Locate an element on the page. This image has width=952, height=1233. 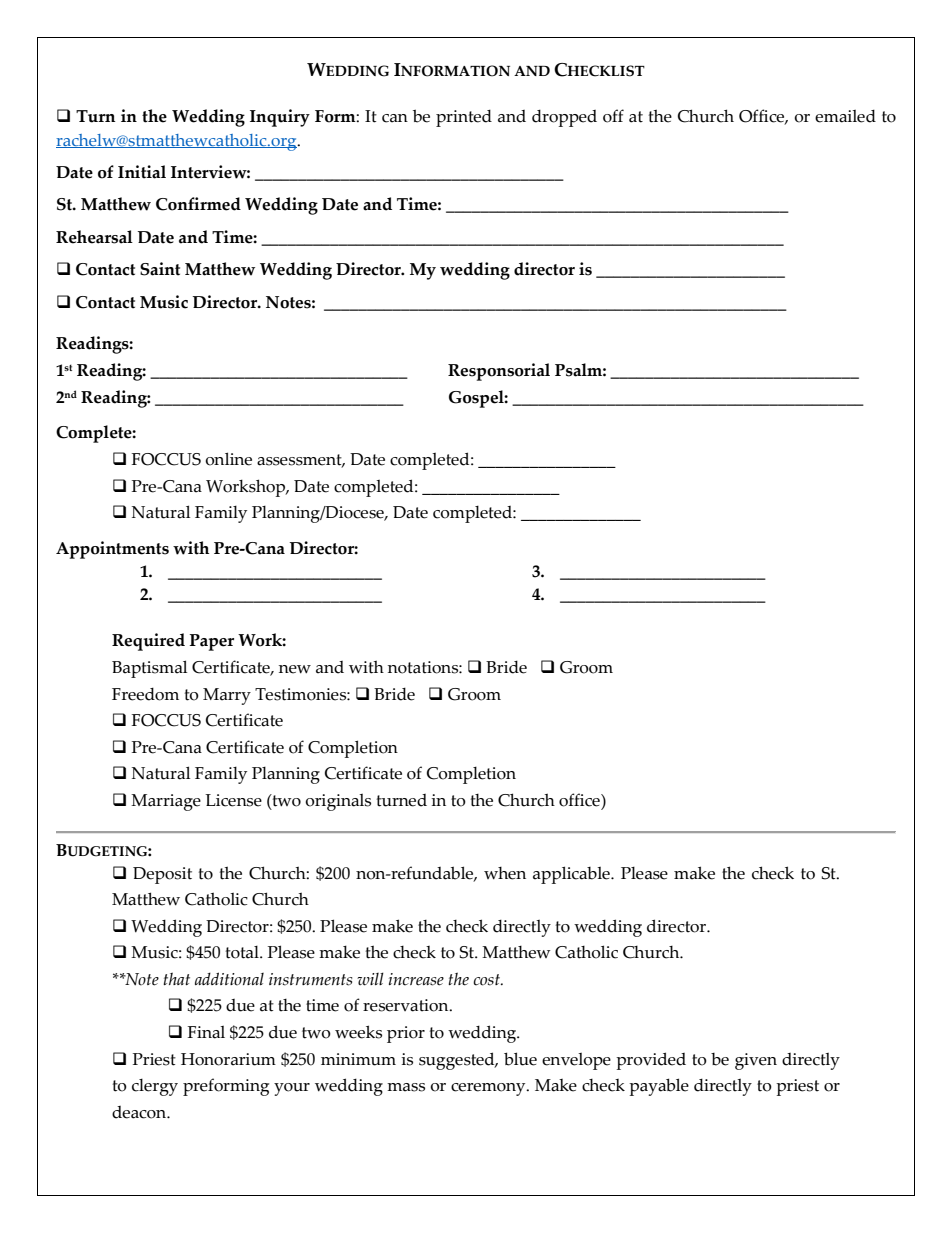
given is located at coordinates (756, 1061).
